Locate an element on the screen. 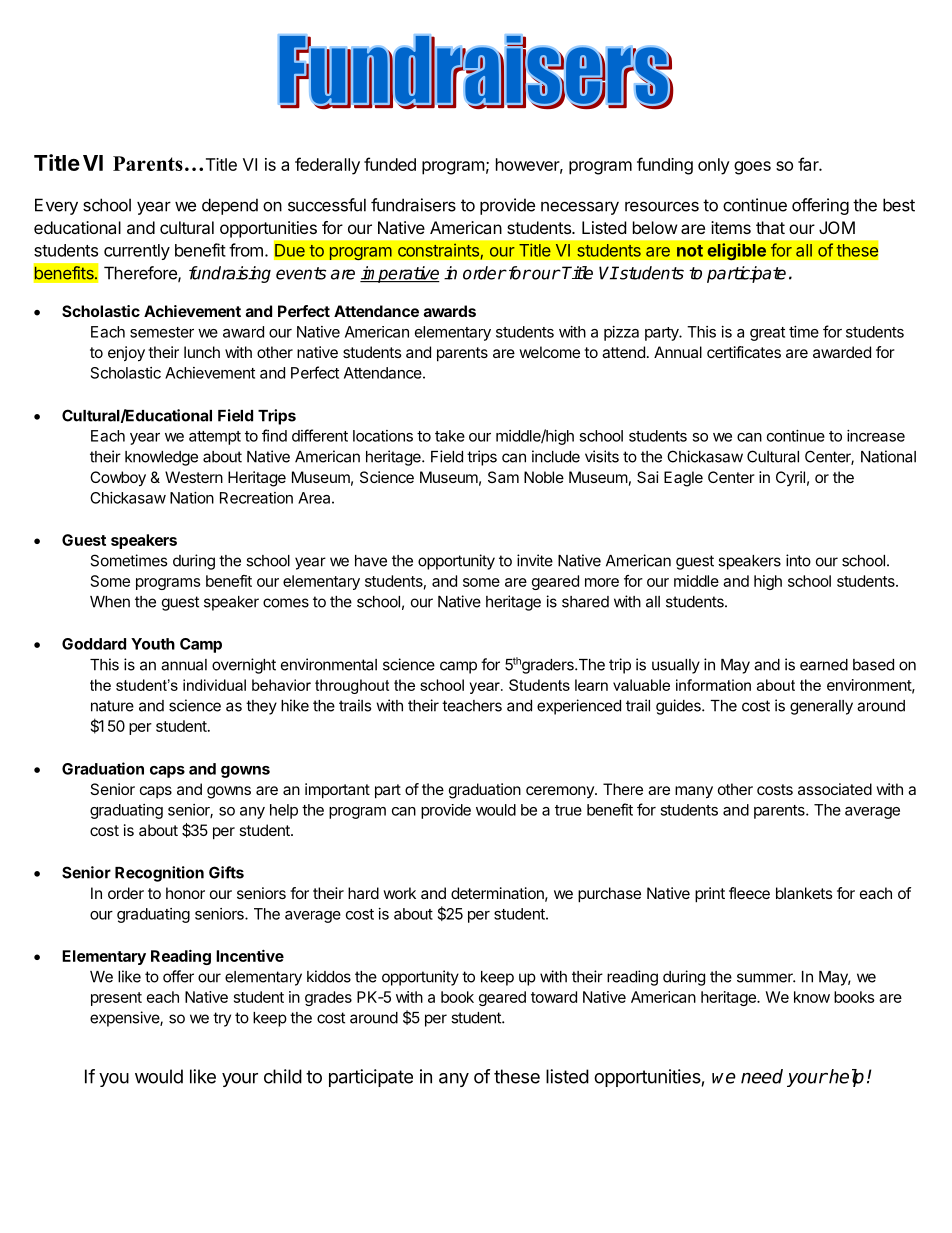 Image resolution: width=952 pixels, height=1233 pixels. nature is located at coordinates (112, 706).
